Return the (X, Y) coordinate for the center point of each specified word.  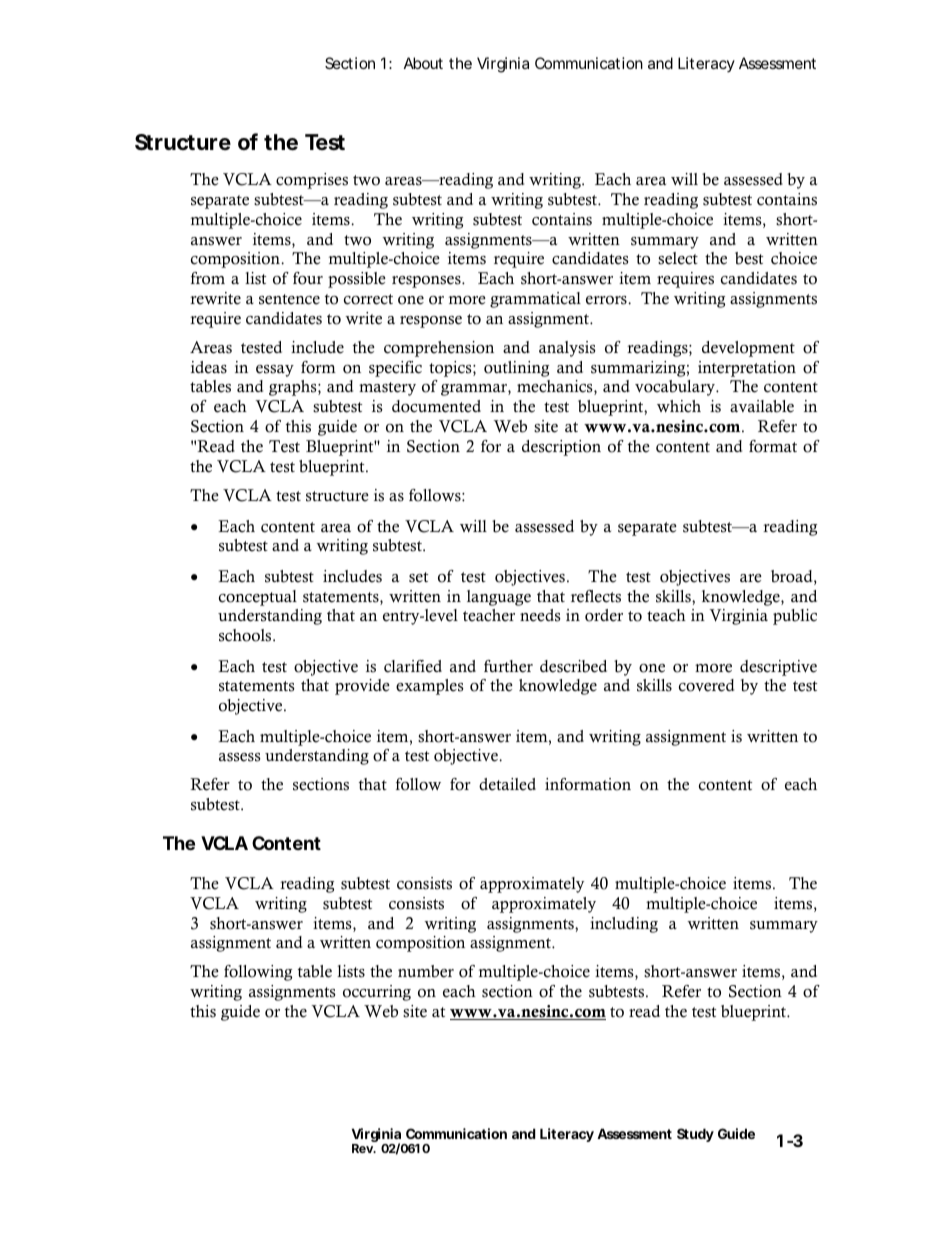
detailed (507, 784)
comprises (312, 181)
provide (362, 687)
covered (706, 685)
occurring (377, 993)
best (749, 258)
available (762, 406)
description (561, 448)
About (423, 63)
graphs (294, 388)
